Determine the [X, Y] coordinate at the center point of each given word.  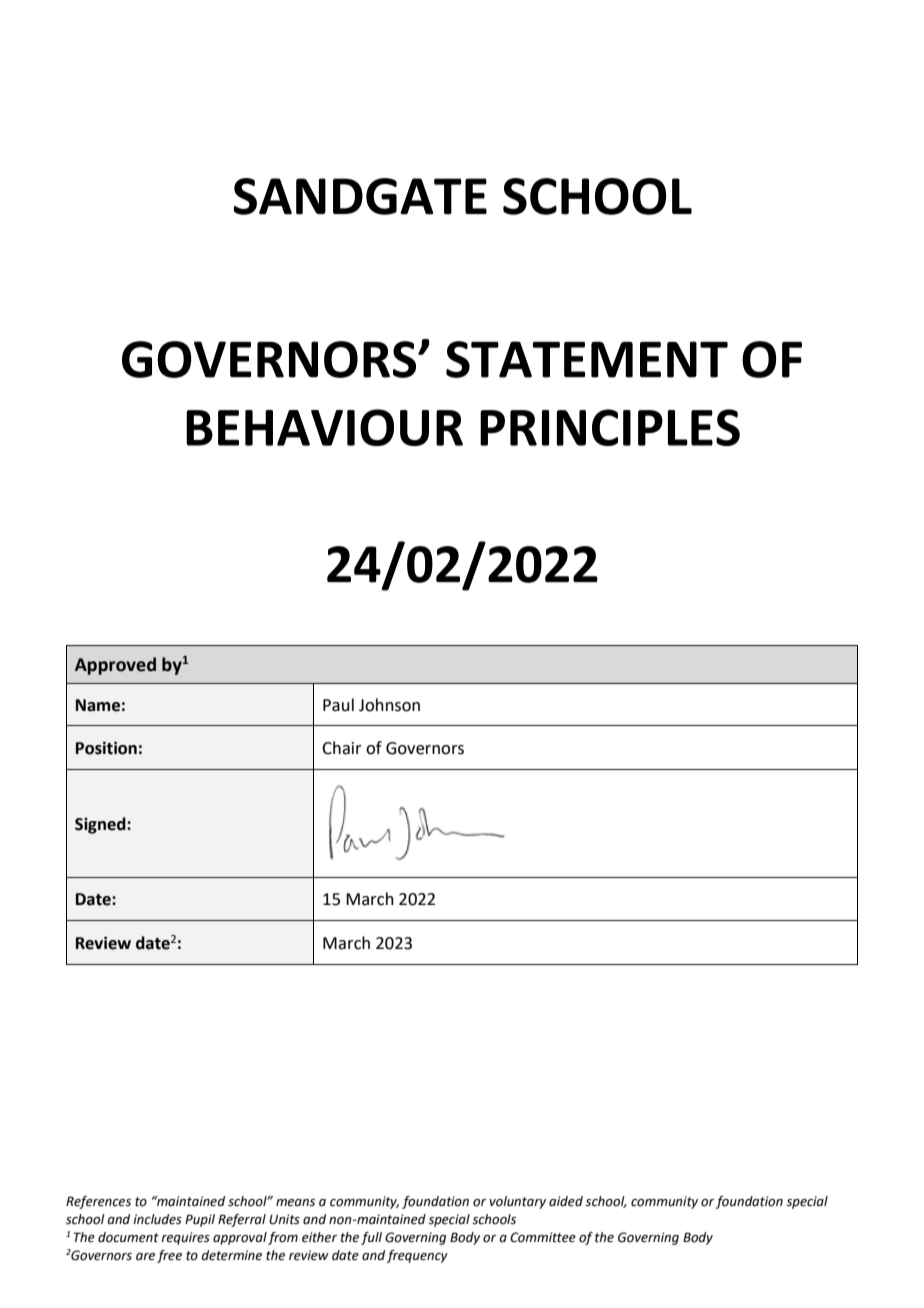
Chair [342, 748]
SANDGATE [360, 196]
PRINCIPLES [610, 427]
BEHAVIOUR [324, 427]
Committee [543, 1237]
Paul [338, 705]
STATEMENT [587, 359]
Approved [115, 666]
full [371, 1238]
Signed [101, 825]
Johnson [389, 705]
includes [157, 1219]
